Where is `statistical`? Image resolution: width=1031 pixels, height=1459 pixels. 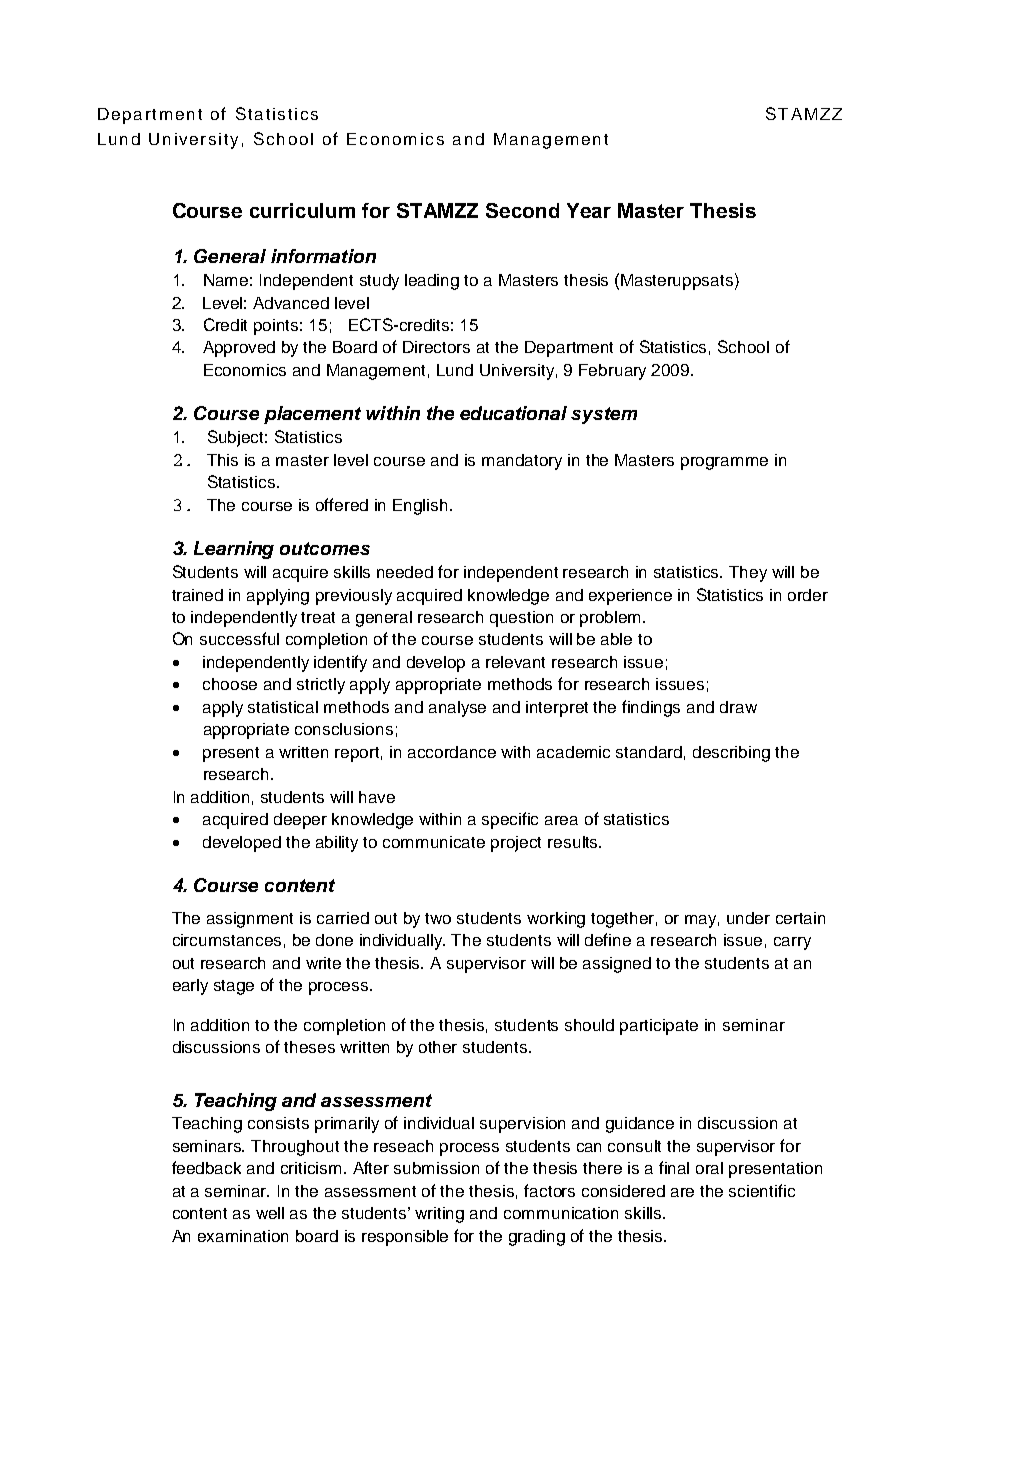 statistical is located at coordinates (283, 707).
